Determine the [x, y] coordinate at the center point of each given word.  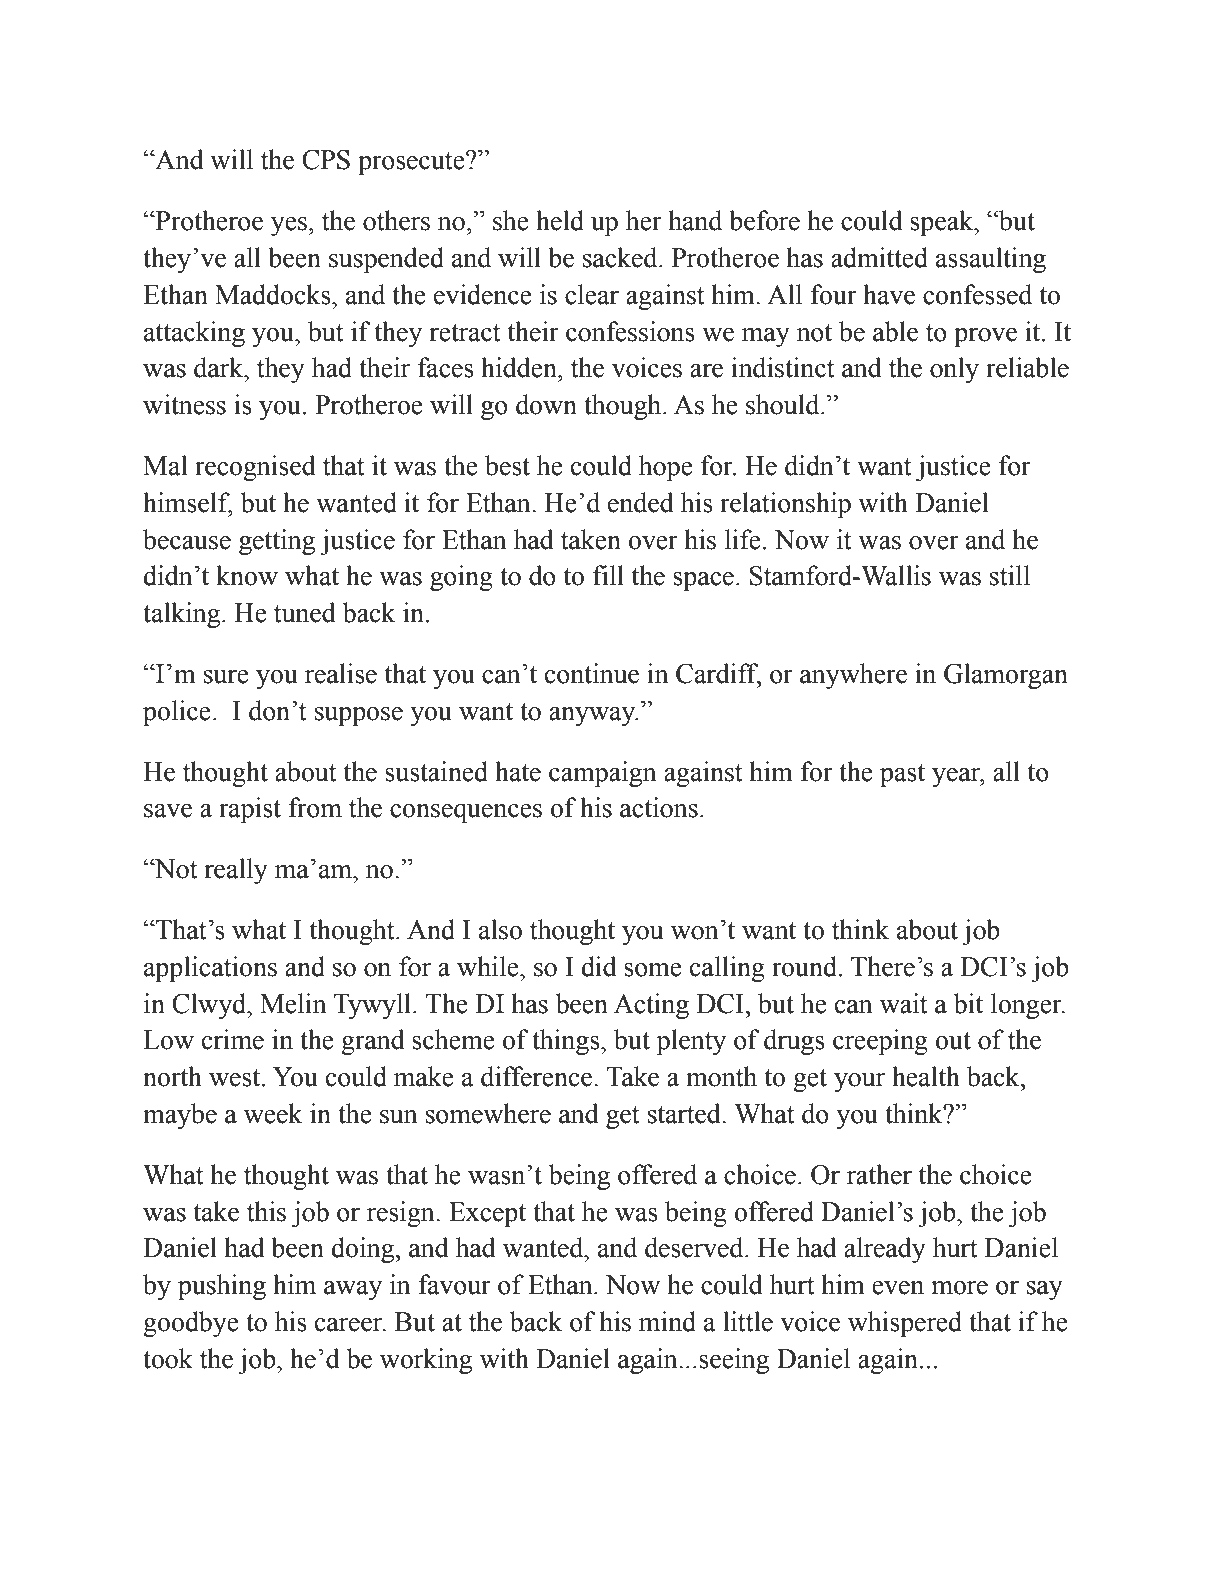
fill [608, 575]
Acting [651, 1006]
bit [968, 1003]
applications [210, 969]
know [247, 575]
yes [289, 226]
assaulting [991, 260]
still [1010, 575]
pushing [222, 1287]
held [560, 220]
